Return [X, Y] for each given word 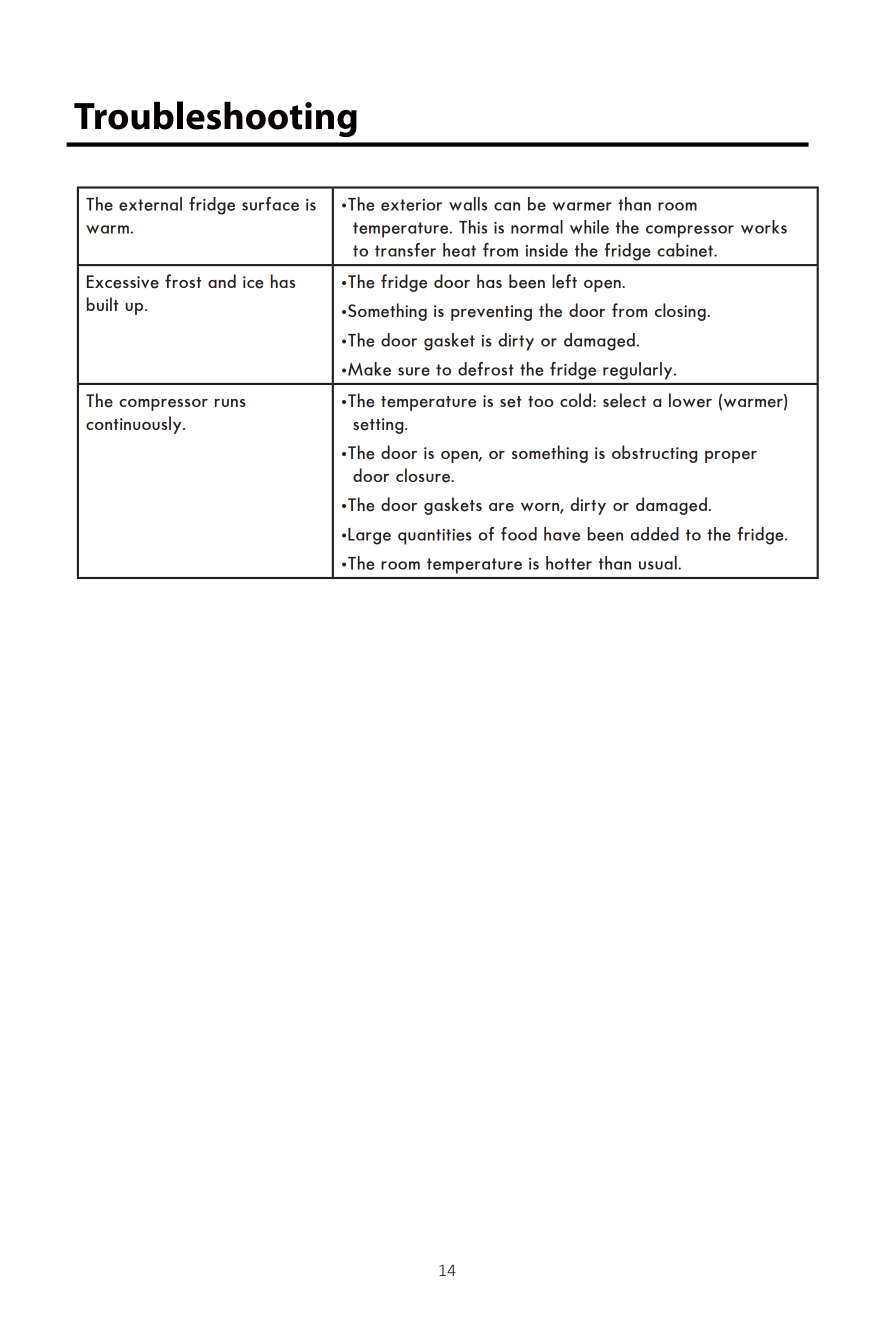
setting [379, 426]
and [222, 281]
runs [230, 403]
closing [681, 312]
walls [468, 204]
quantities [435, 537]
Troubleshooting [215, 119]
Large [369, 536]
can [507, 206]
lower [690, 400]
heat [459, 250]
